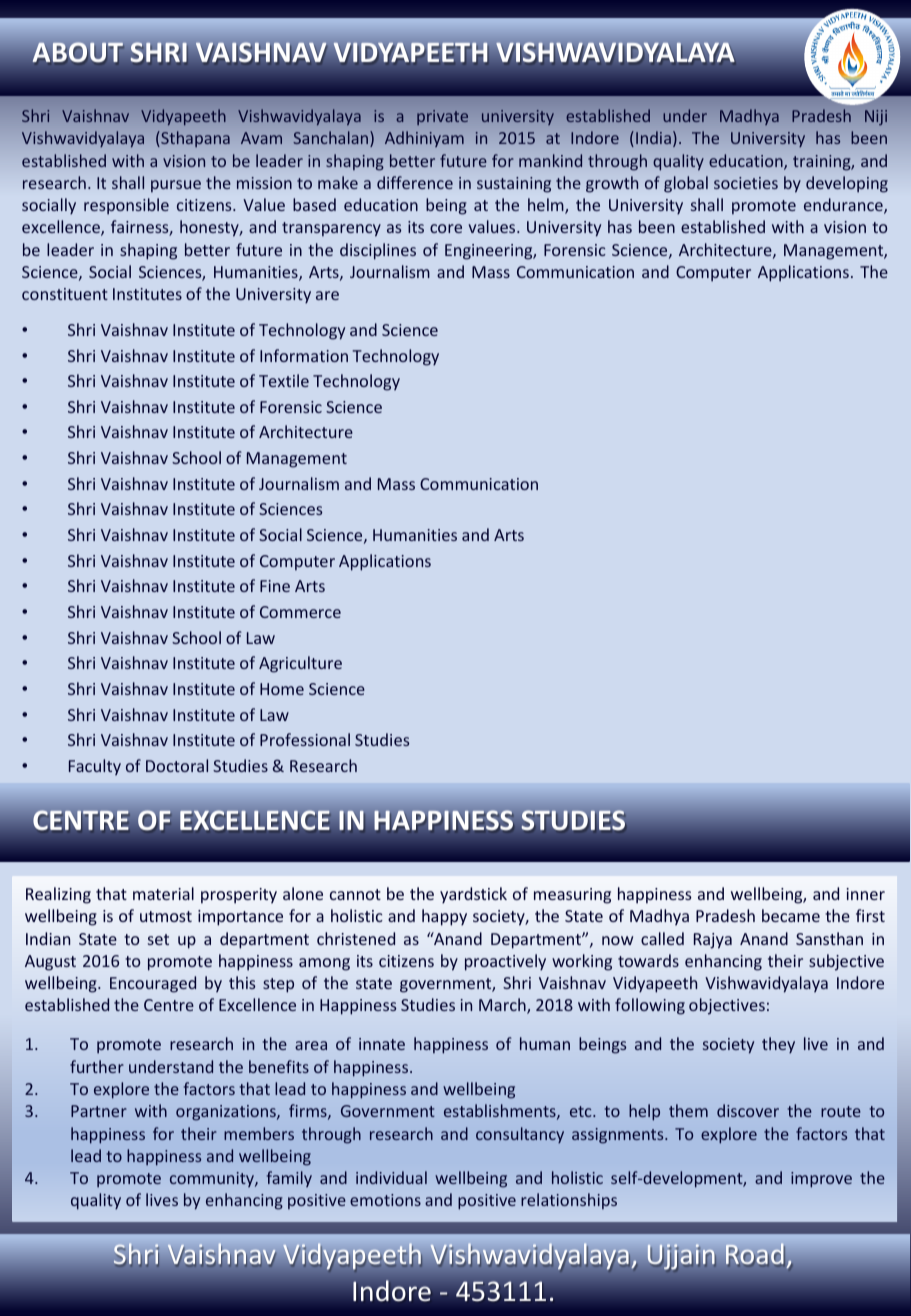 Image resolution: width=911 pixels, height=1316 pixels. I want to click on set, so click(158, 939).
